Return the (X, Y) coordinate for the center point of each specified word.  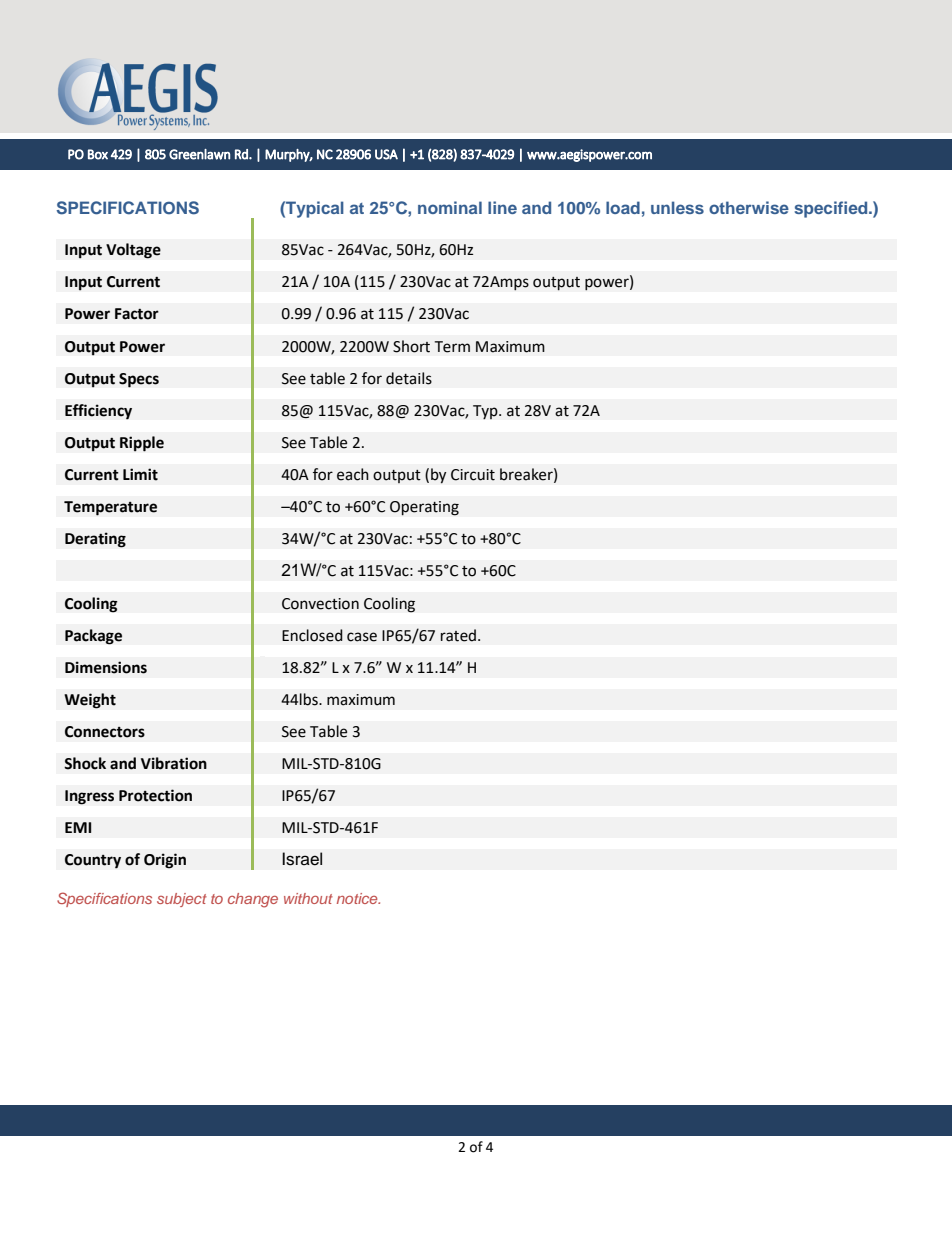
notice (358, 898)
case (362, 637)
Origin (165, 861)
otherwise (749, 207)
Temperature (110, 508)
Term (452, 347)
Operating (424, 508)
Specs (139, 380)
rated (458, 635)
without (308, 898)
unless (677, 207)
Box (98, 154)
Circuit (473, 475)
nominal (450, 207)
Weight (90, 701)
